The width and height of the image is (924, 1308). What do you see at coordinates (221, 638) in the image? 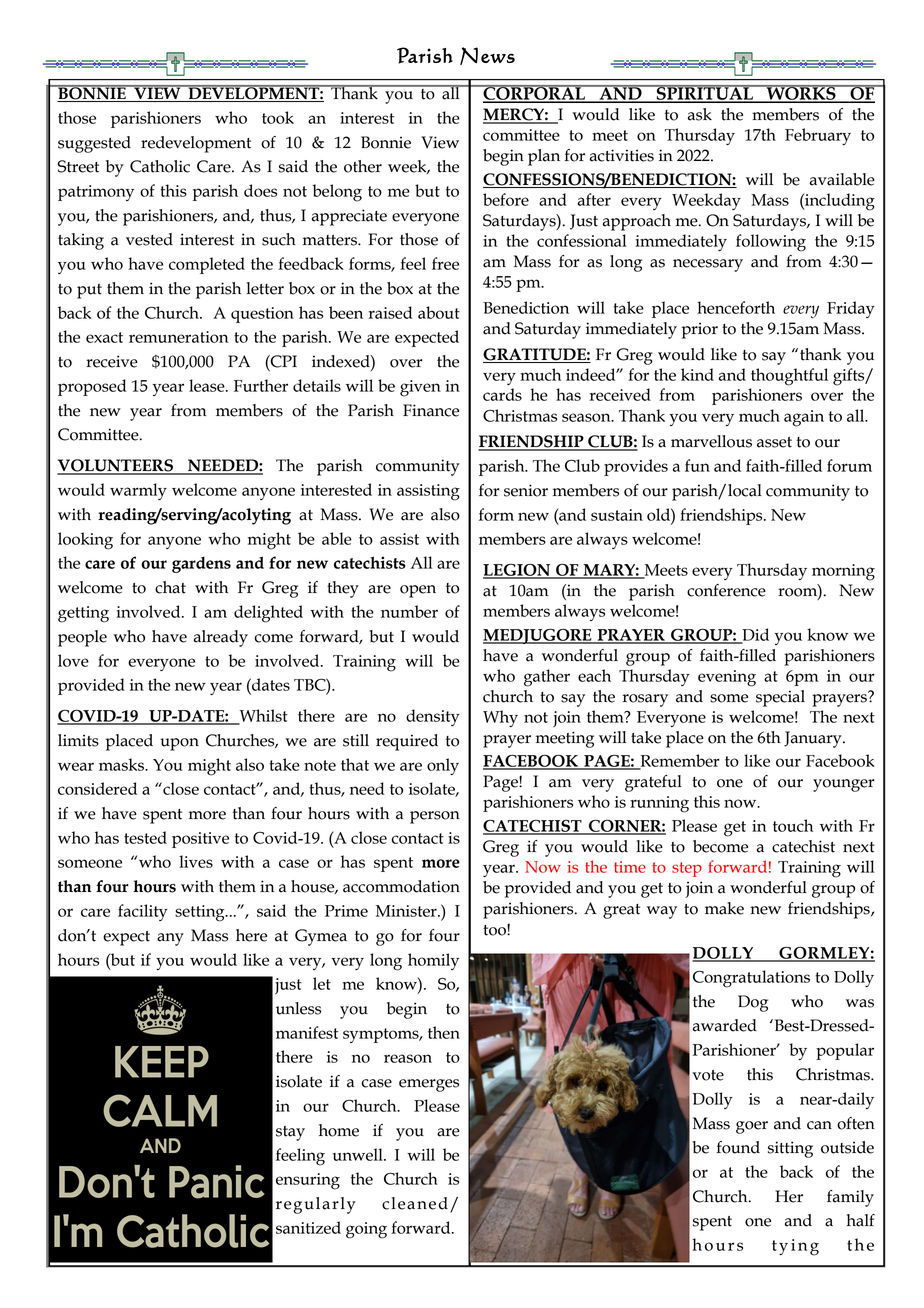
I see `already` at bounding box center [221, 638].
